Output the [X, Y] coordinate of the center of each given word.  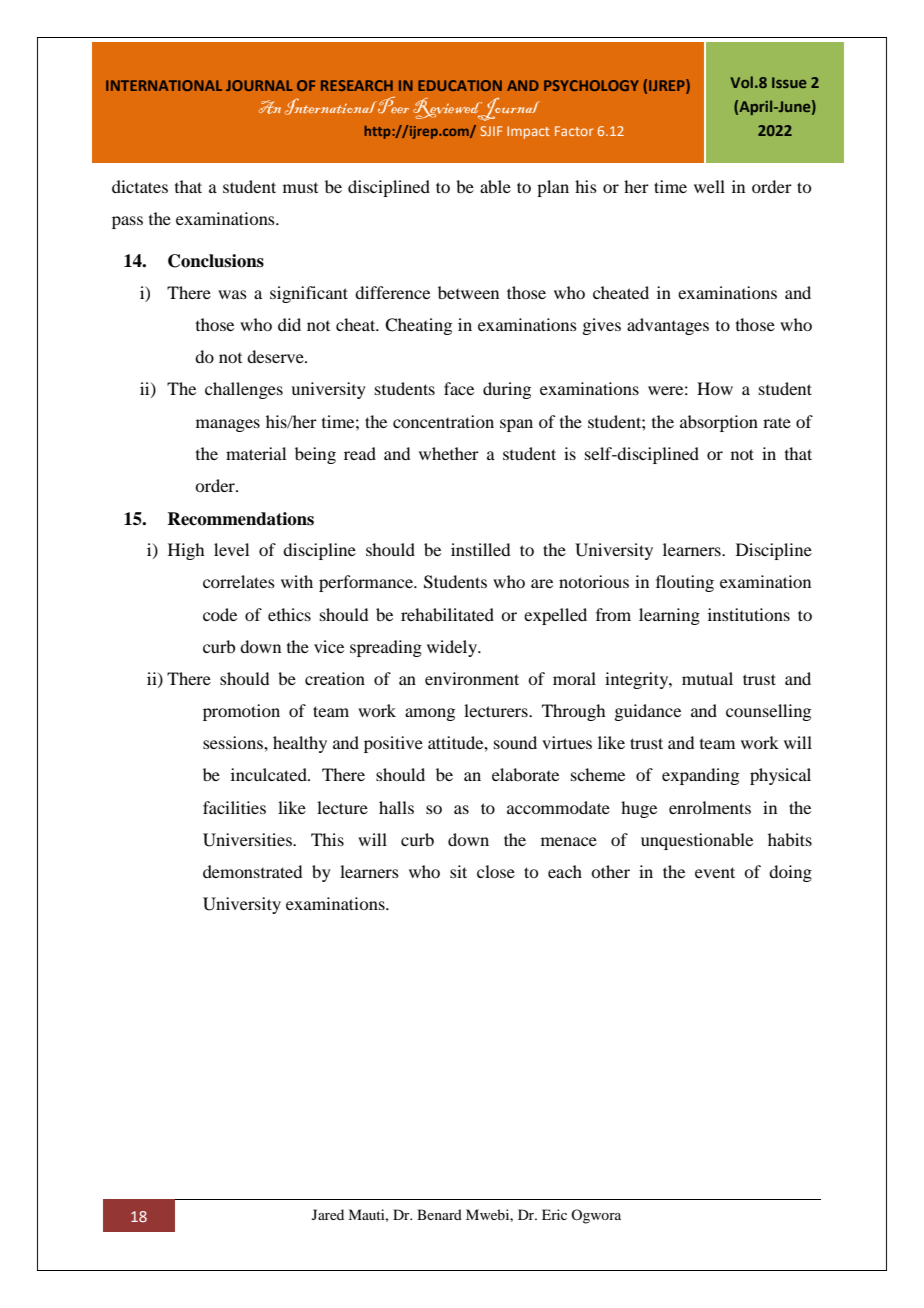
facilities [234, 807]
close [496, 871]
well [709, 186]
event [715, 872]
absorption [719, 423]
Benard [439, 1214]
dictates [140, 186]
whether [449, 453]
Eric [554, 1214]
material [256, 453]
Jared [328, 1214]
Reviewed [449, 109]
